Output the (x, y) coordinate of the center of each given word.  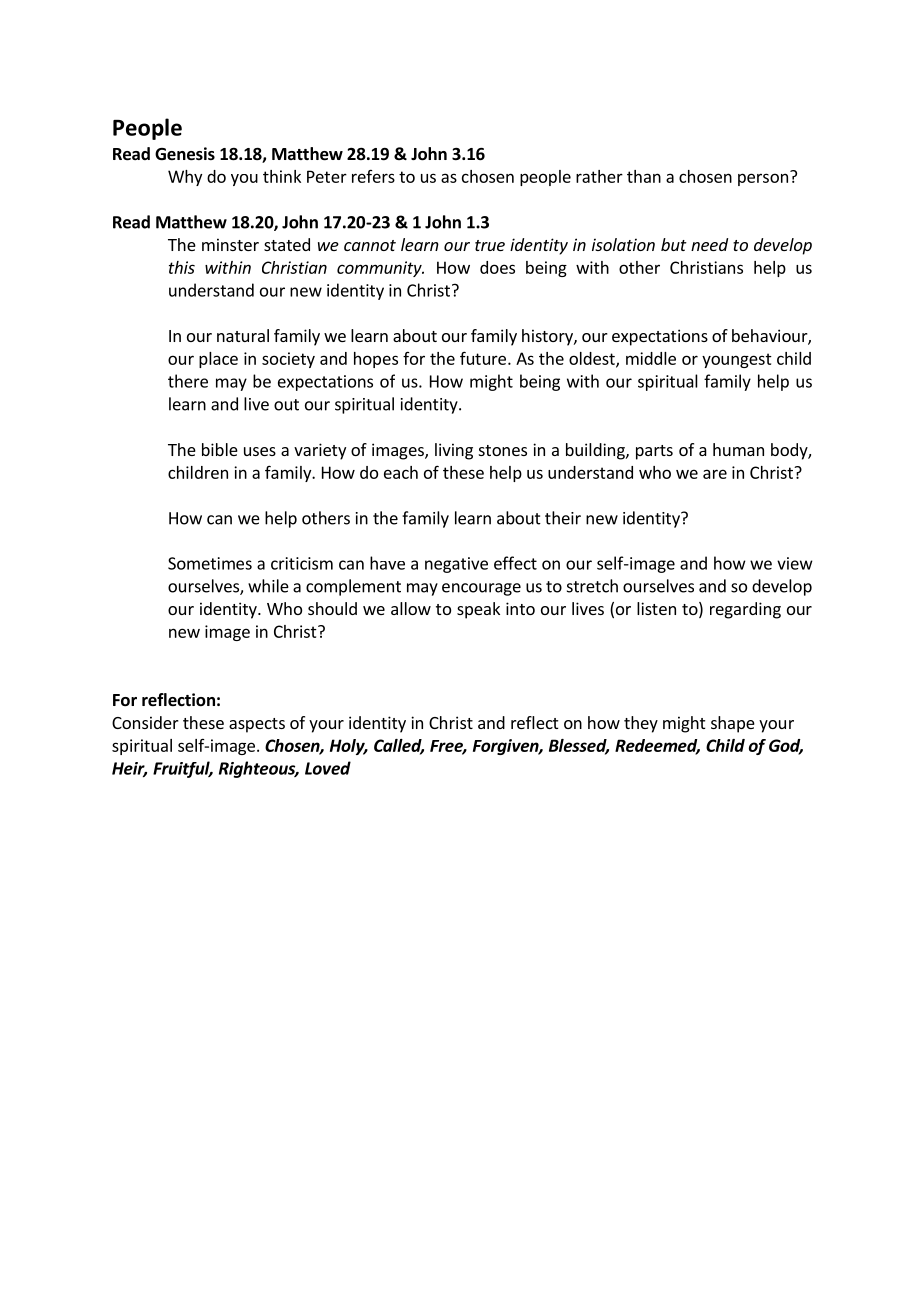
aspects (257, 725)
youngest (737, 360)
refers (373, 176)
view (795, 563)
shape (733, 724)
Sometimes (210, 563)
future (483, 358)
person (763, 179)
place (218, 360)
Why (185, 178)
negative (456, 565)
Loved (328, 768)
